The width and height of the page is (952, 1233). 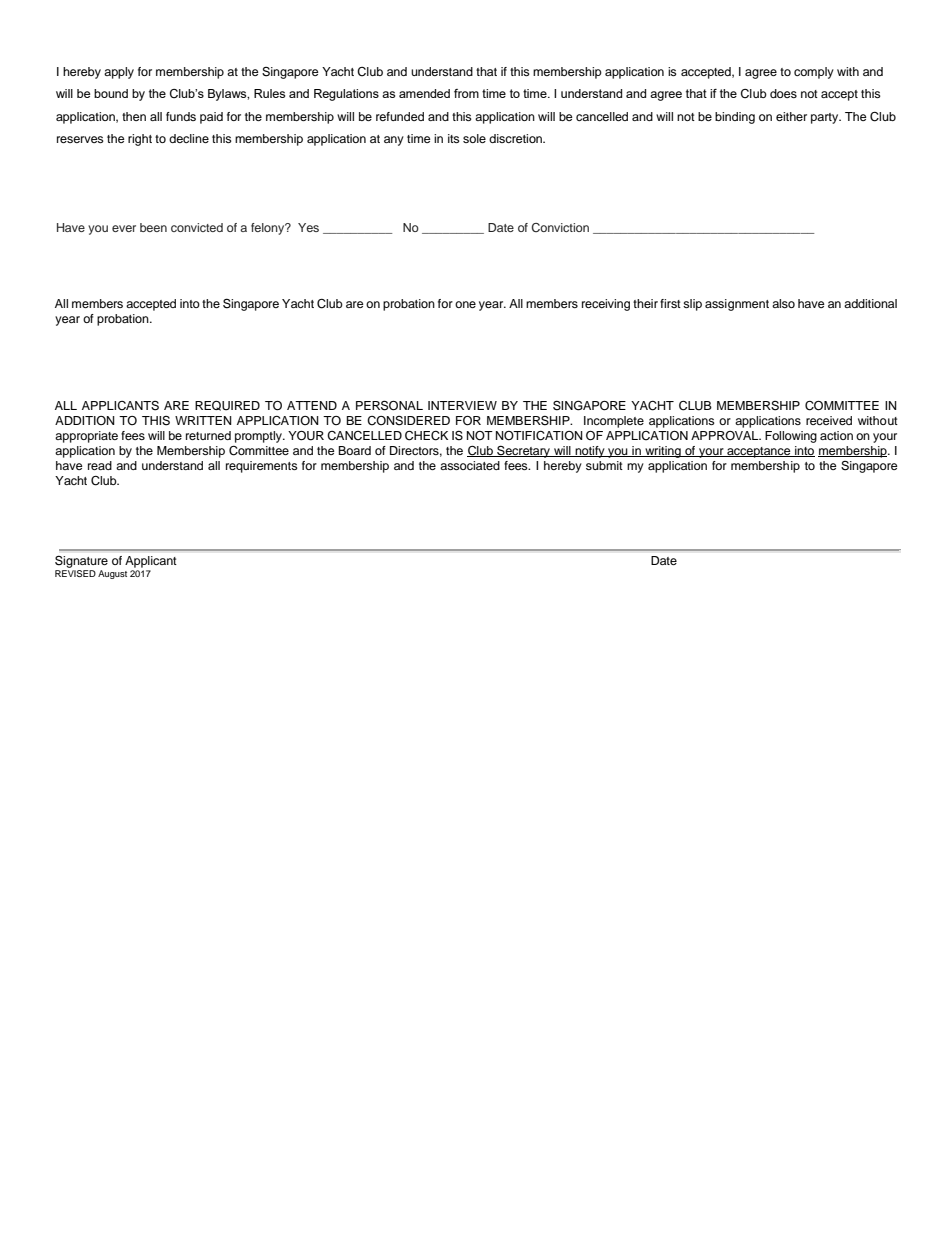 What do you see at coordinates (735, 118) in the page?
I see `binding` at bounding box center [735, 118].
